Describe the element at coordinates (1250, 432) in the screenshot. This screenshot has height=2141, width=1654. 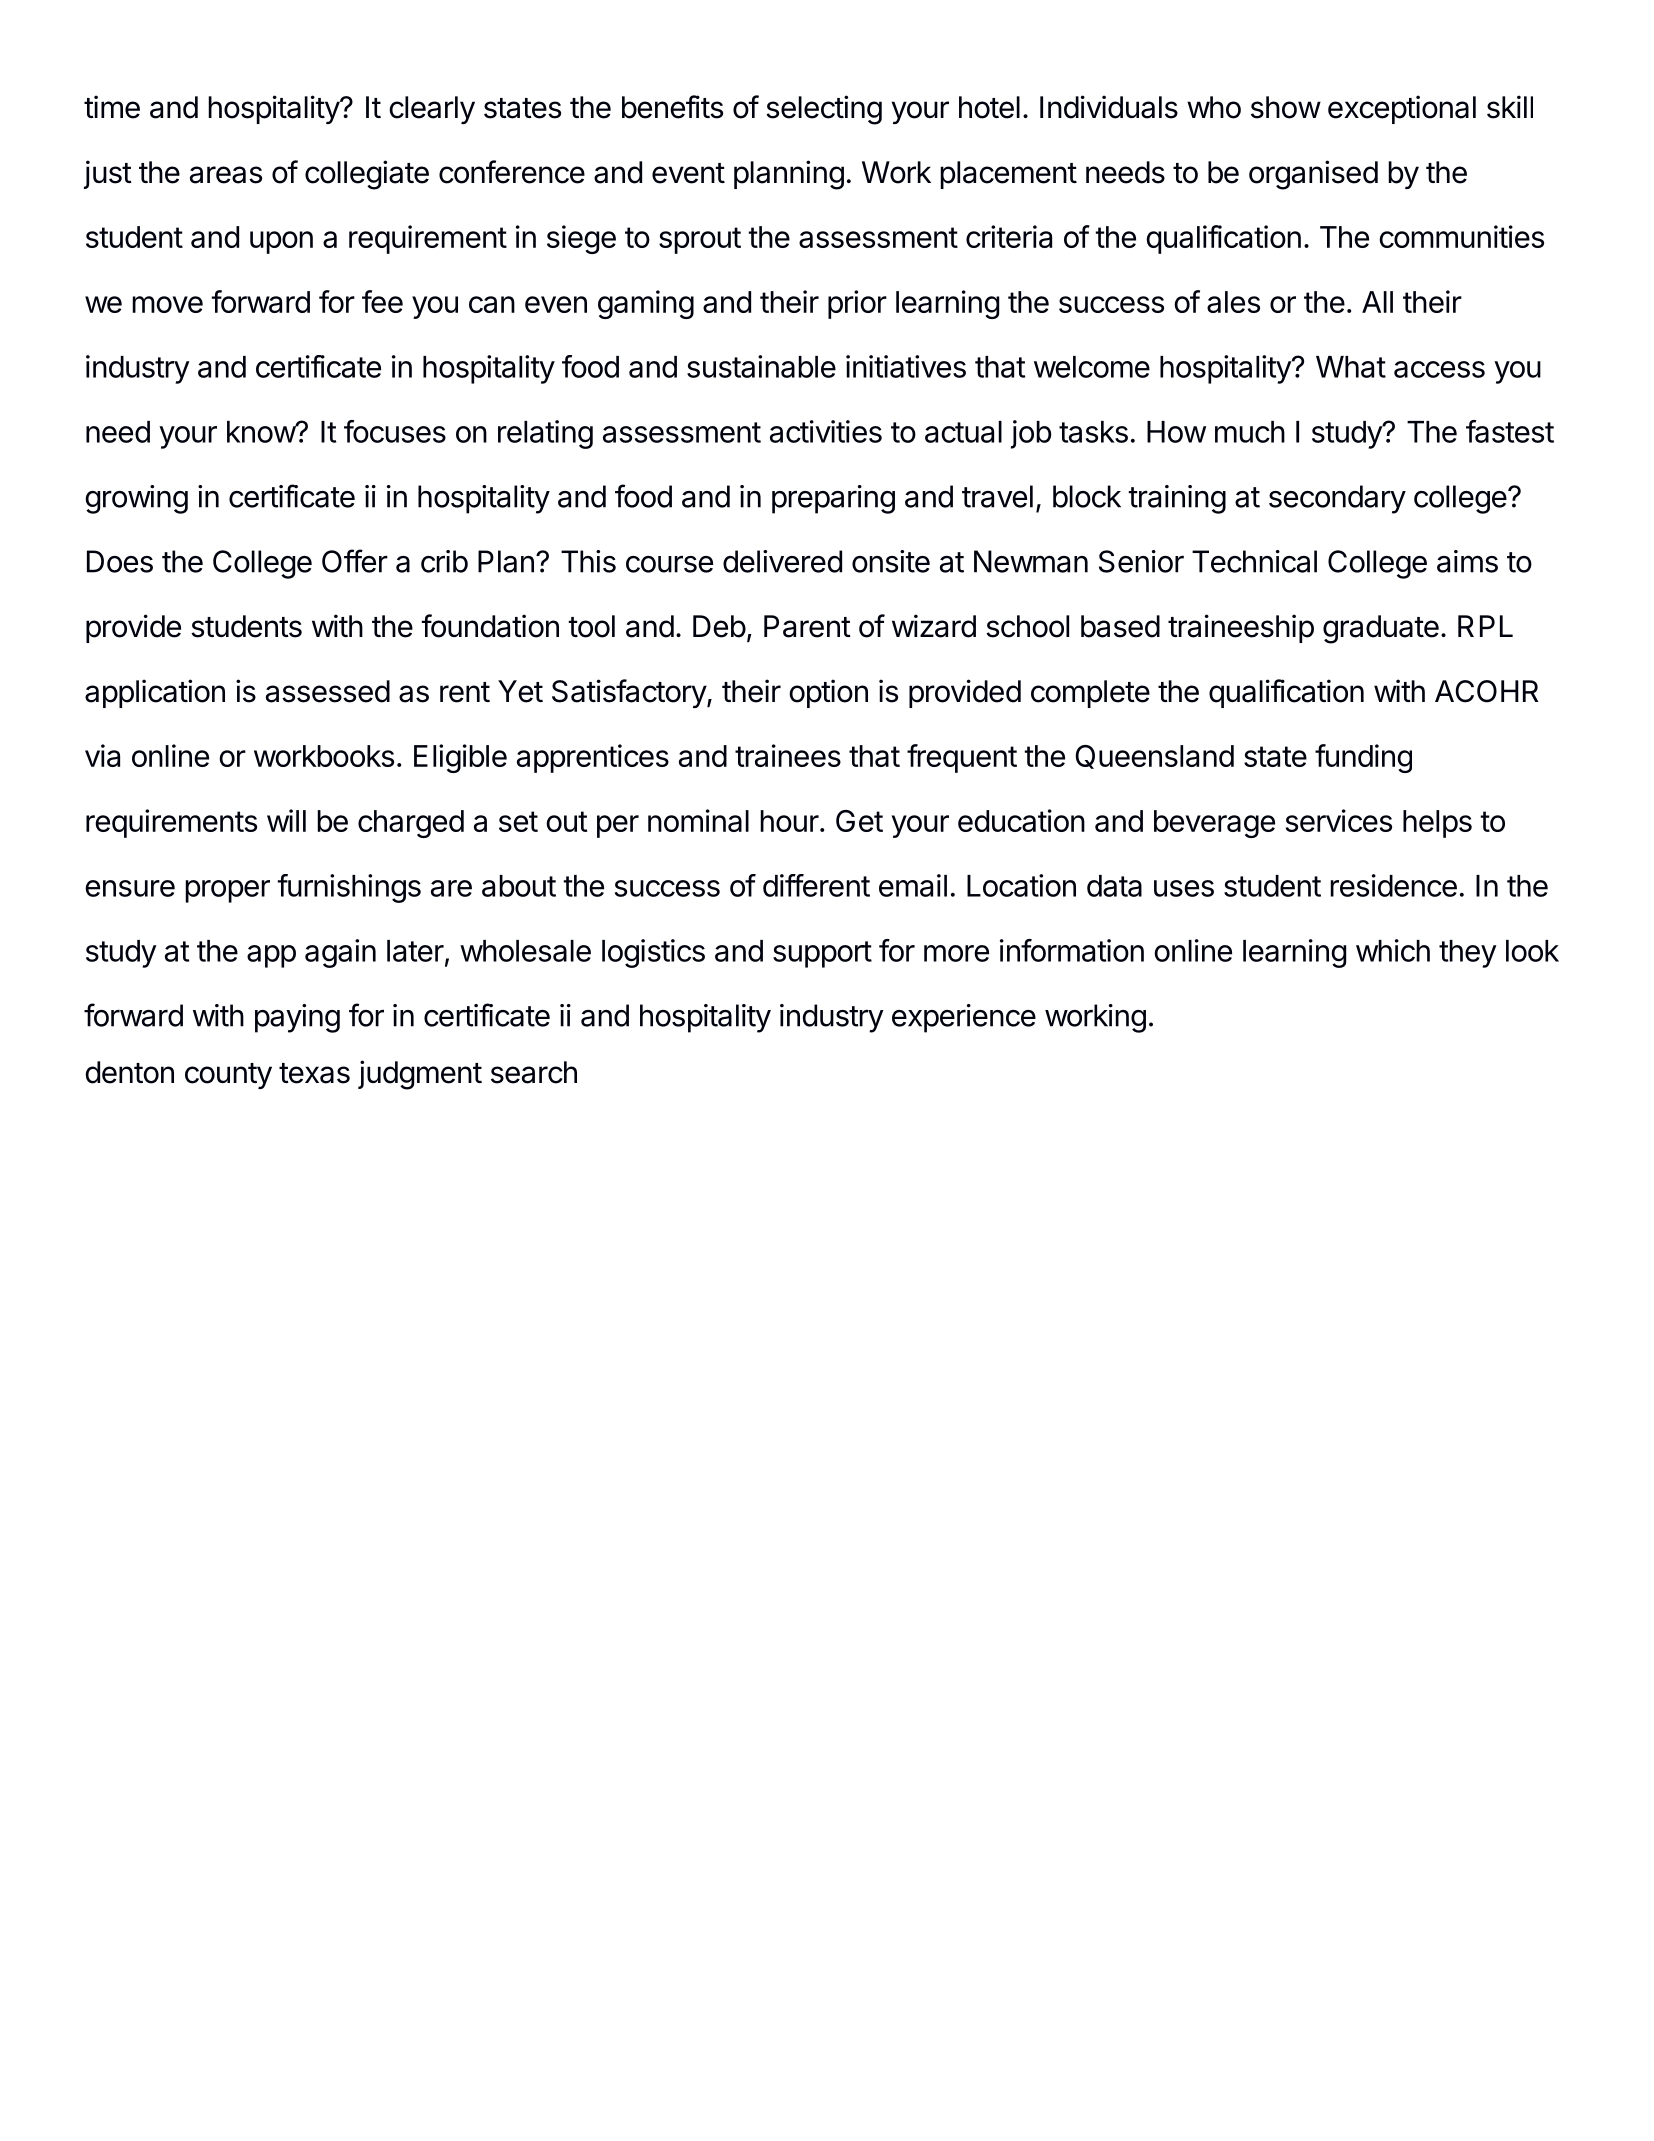
I see `much` at that location.
